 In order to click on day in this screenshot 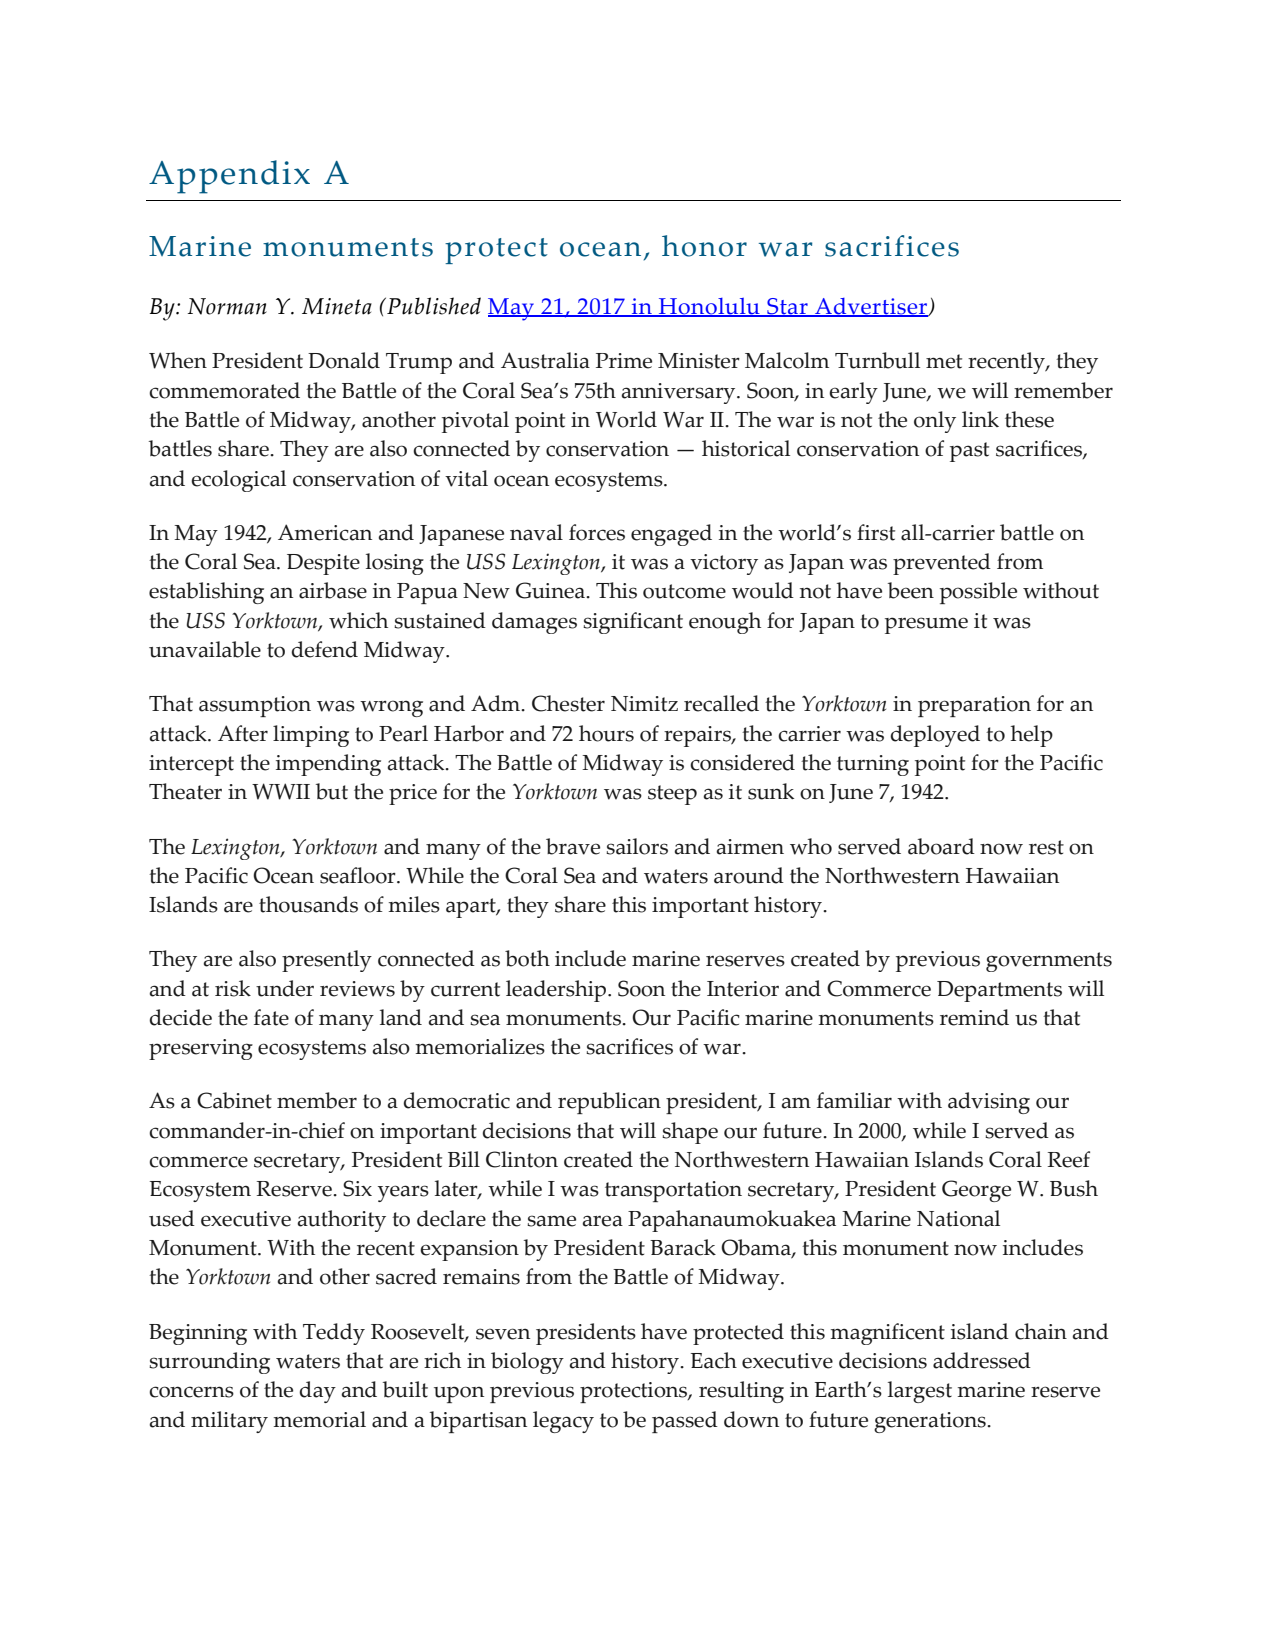, I will do `click(317, 1392)`.
